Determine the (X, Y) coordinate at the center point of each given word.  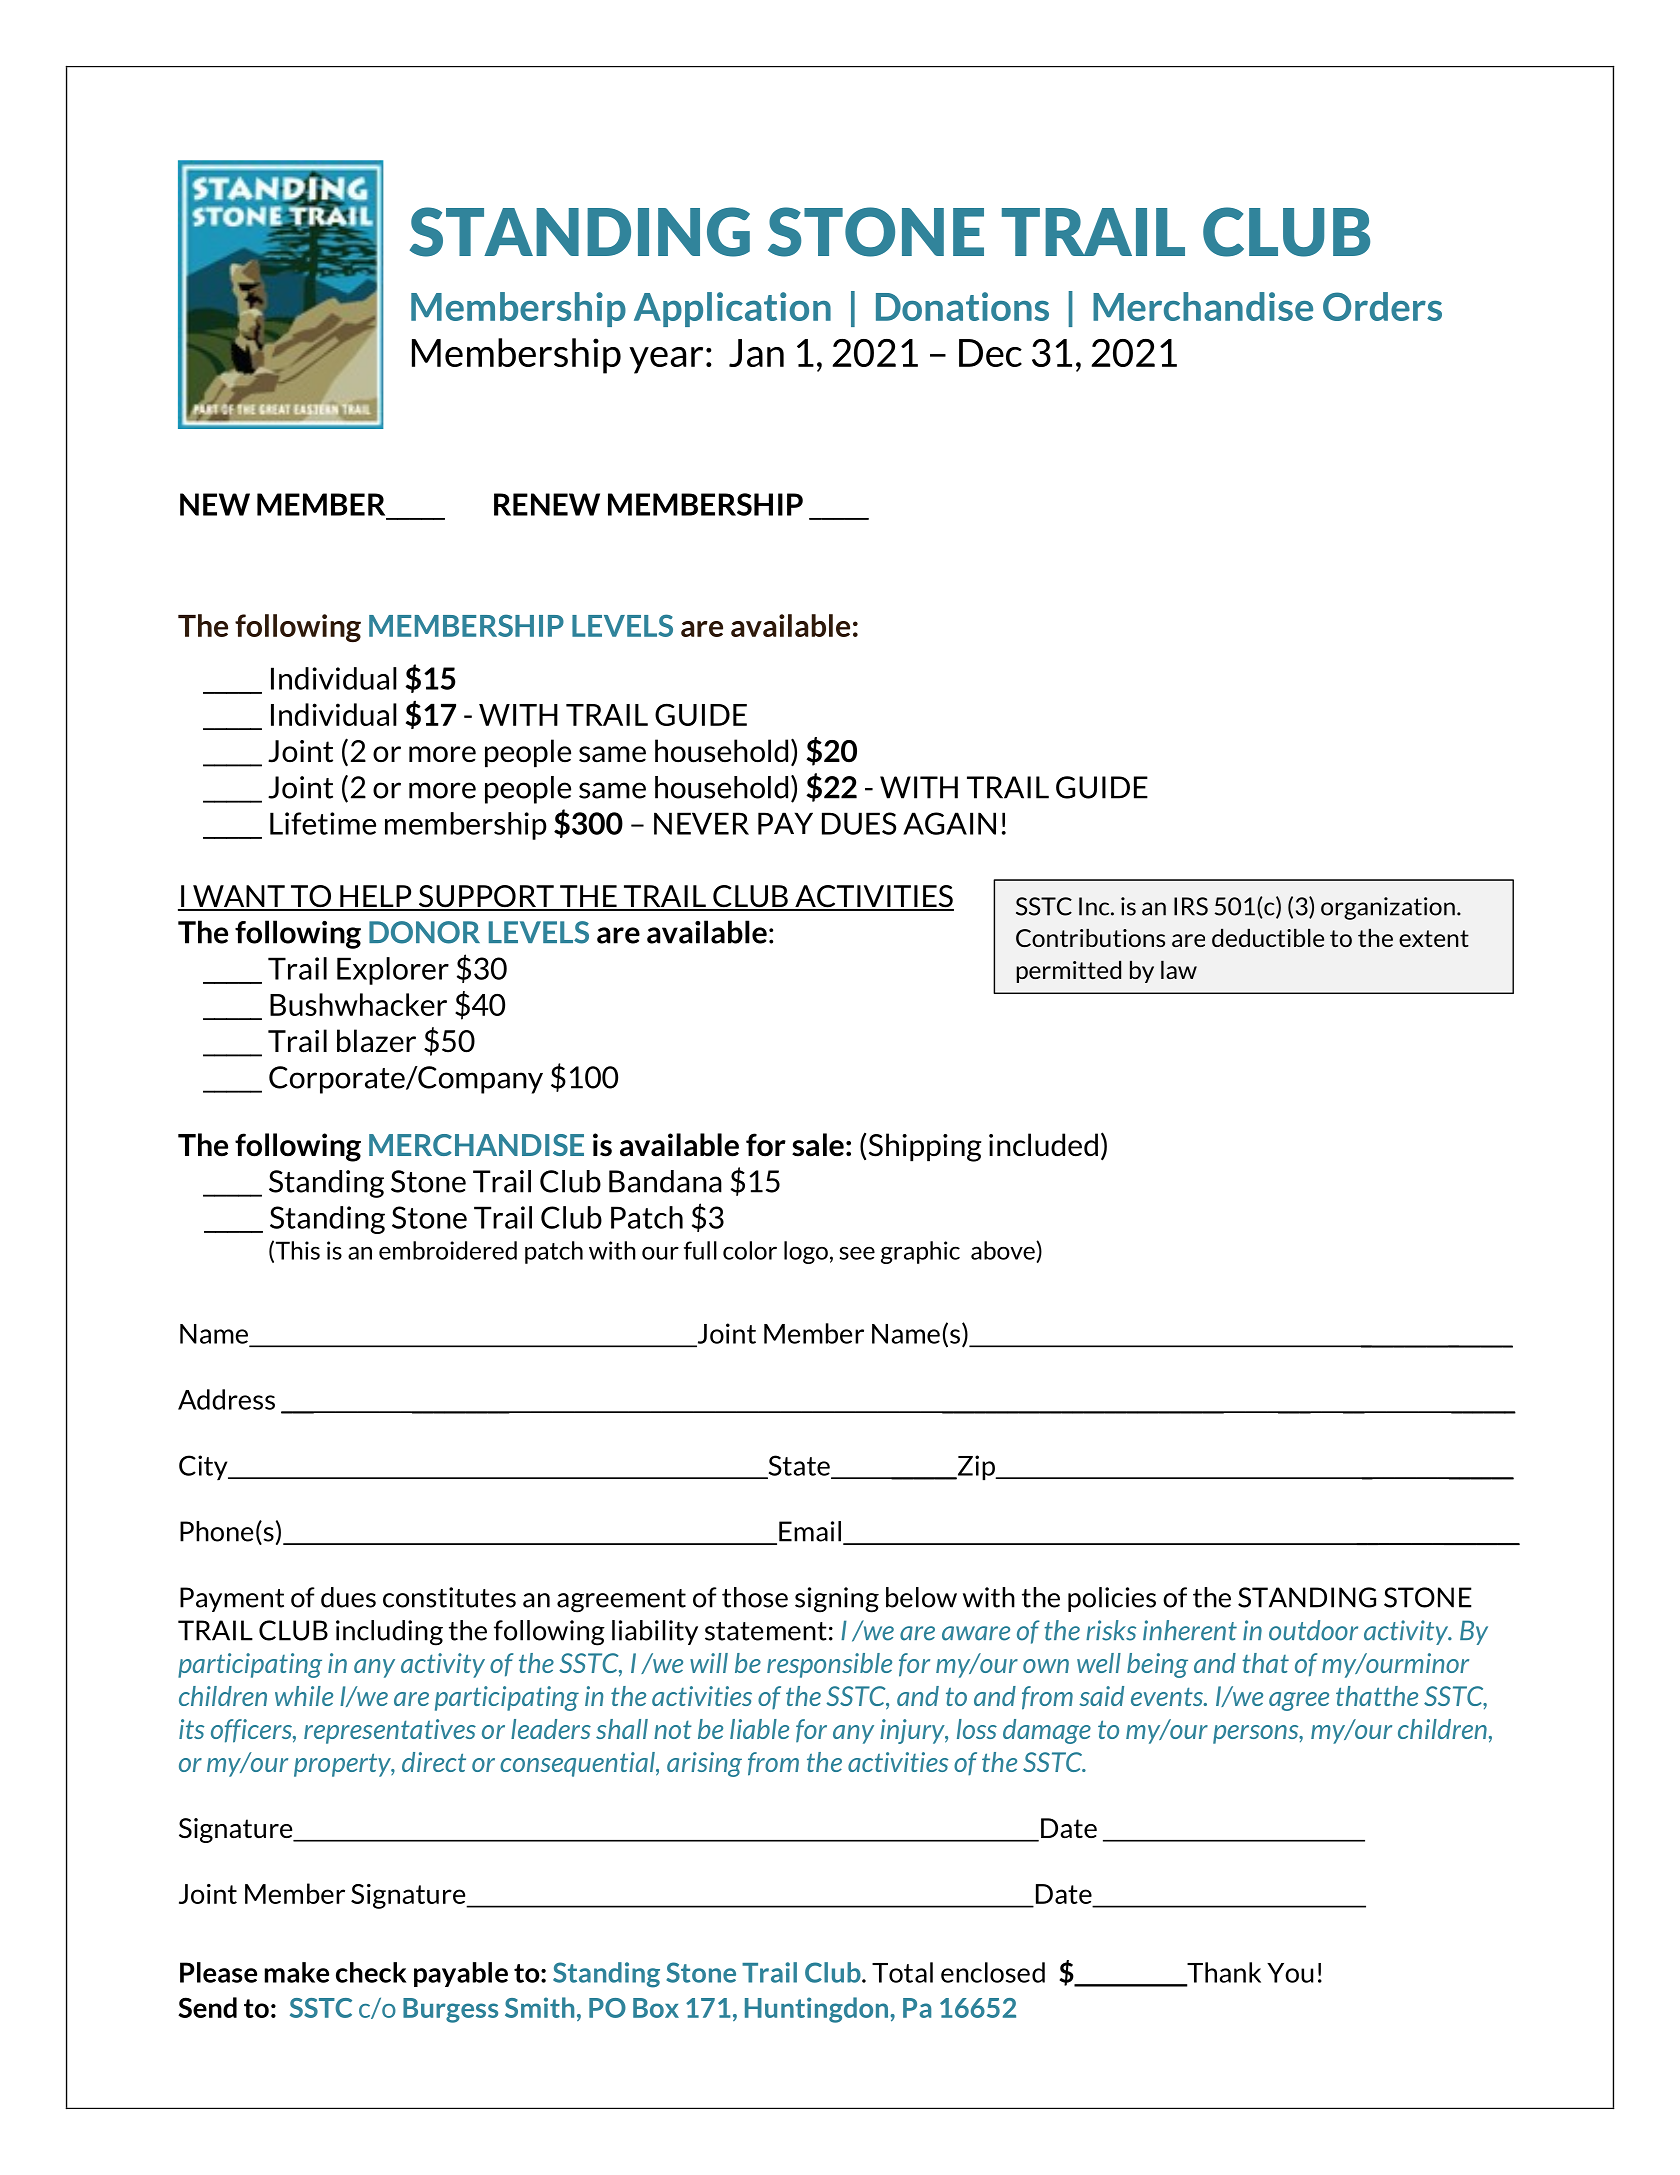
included (1043, 1145)
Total (902, 1972)
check (371, 1972)
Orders (1382, 306)
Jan (756, 353)
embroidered (448, 1250)
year (666, 360)
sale (818, 1145)
